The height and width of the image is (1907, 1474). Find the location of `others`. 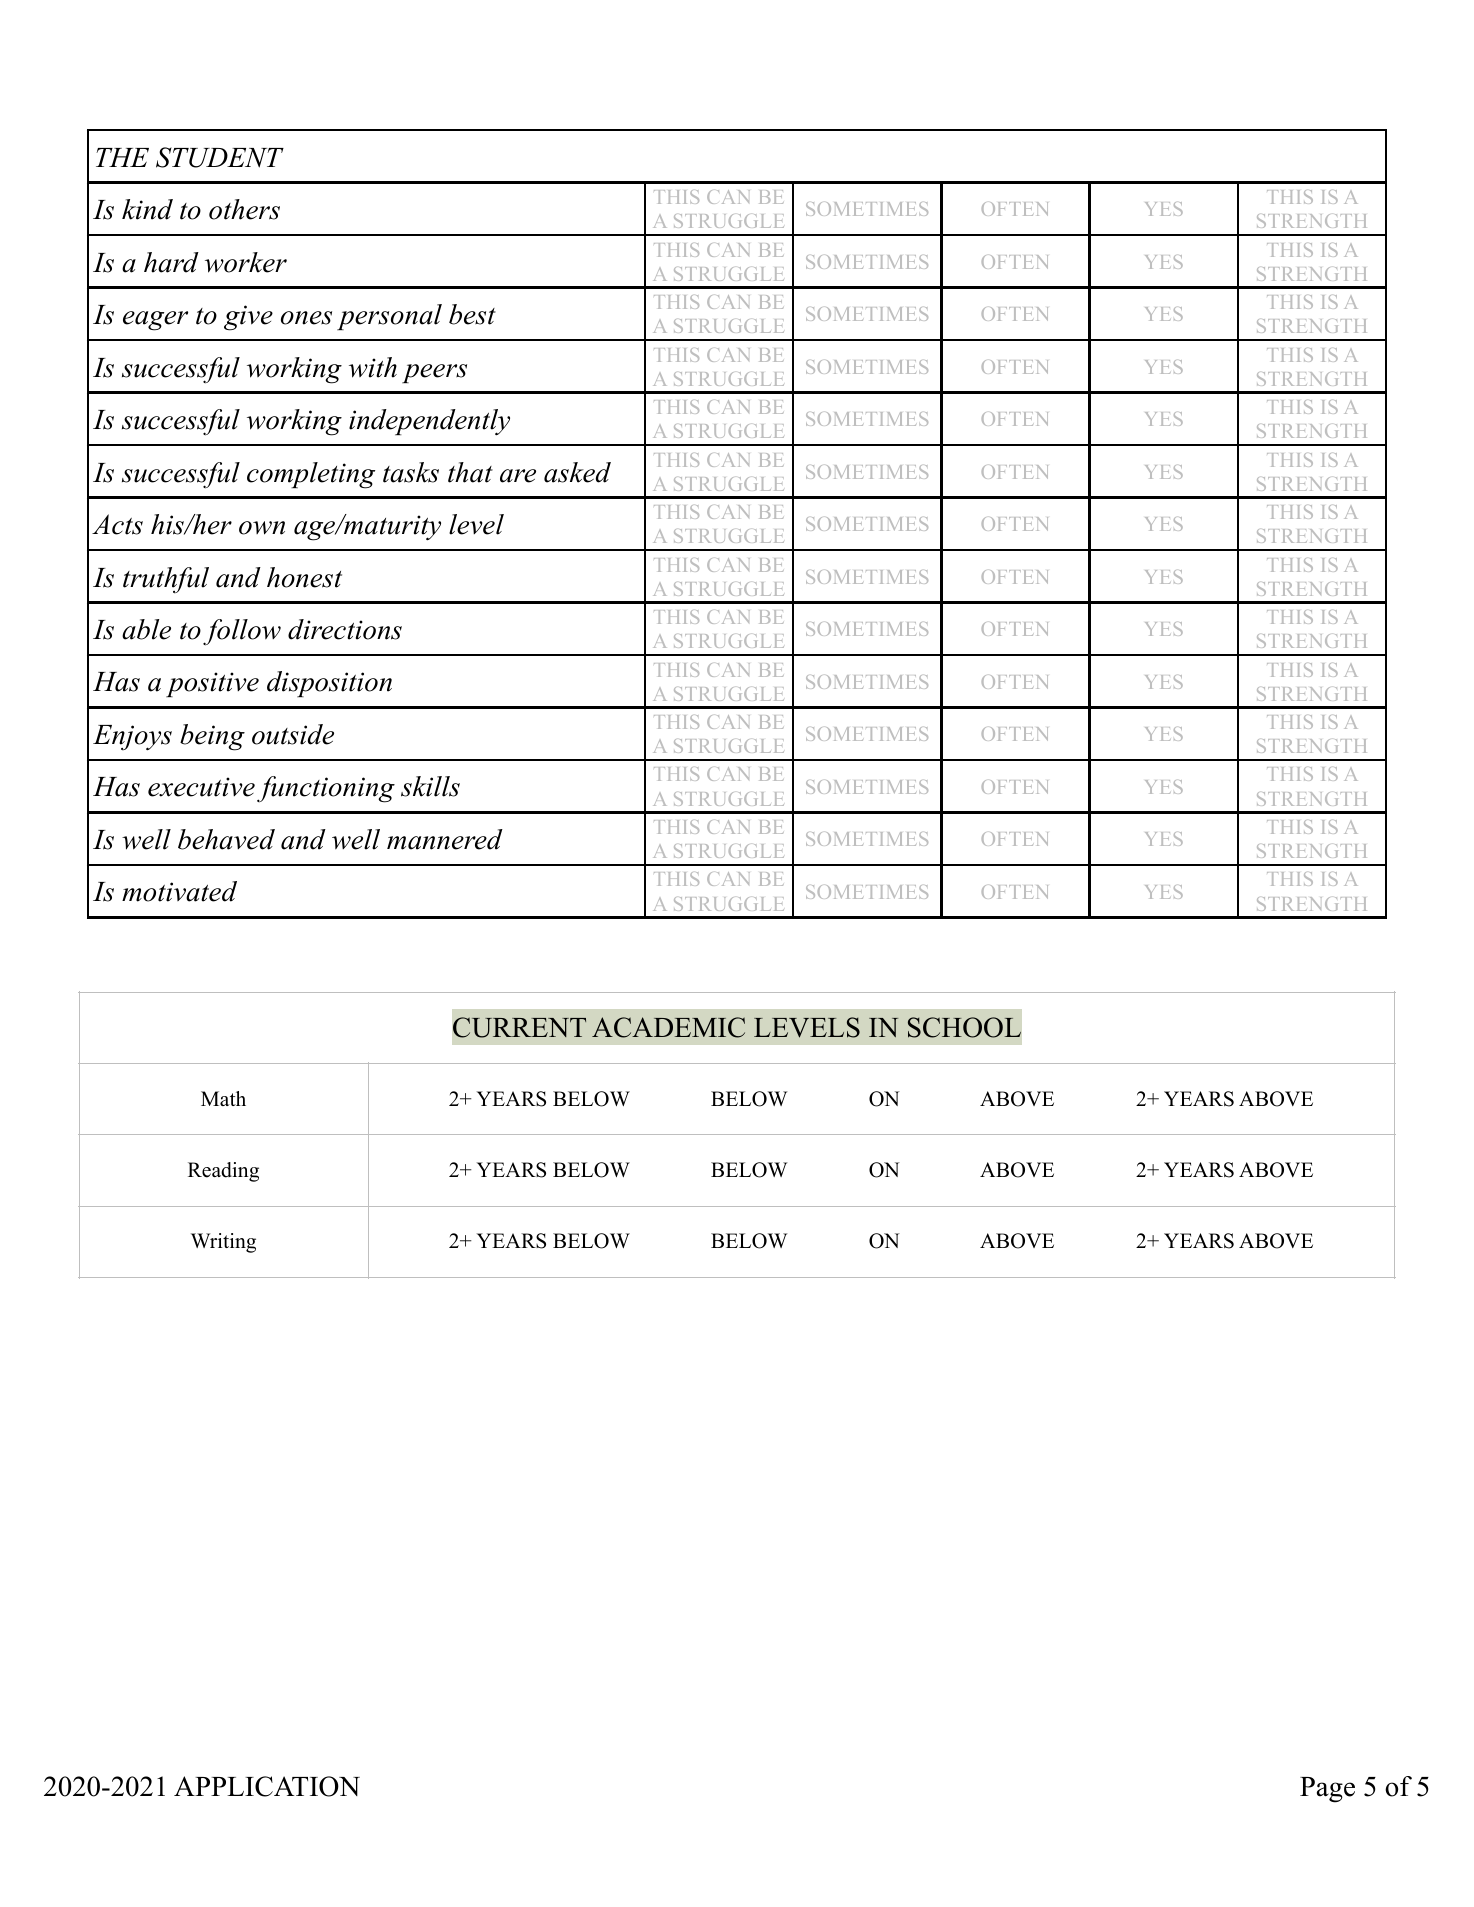

others is located at coordinates (244, 209).
